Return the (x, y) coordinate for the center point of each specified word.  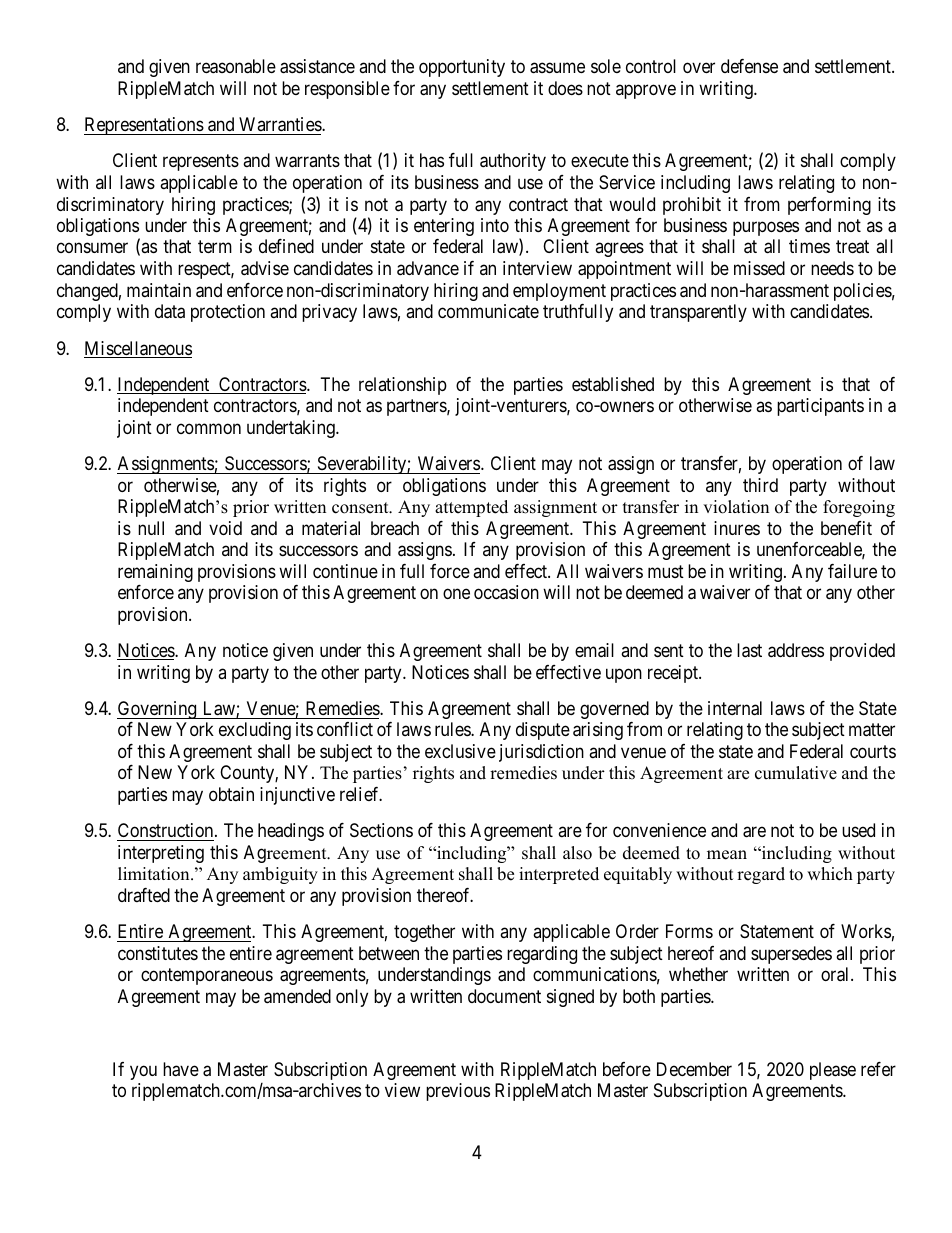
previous (458, 1092)
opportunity (462, 68)
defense (749, 66)
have (181, 1069)
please (833, 1071)
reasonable (236, 66)
